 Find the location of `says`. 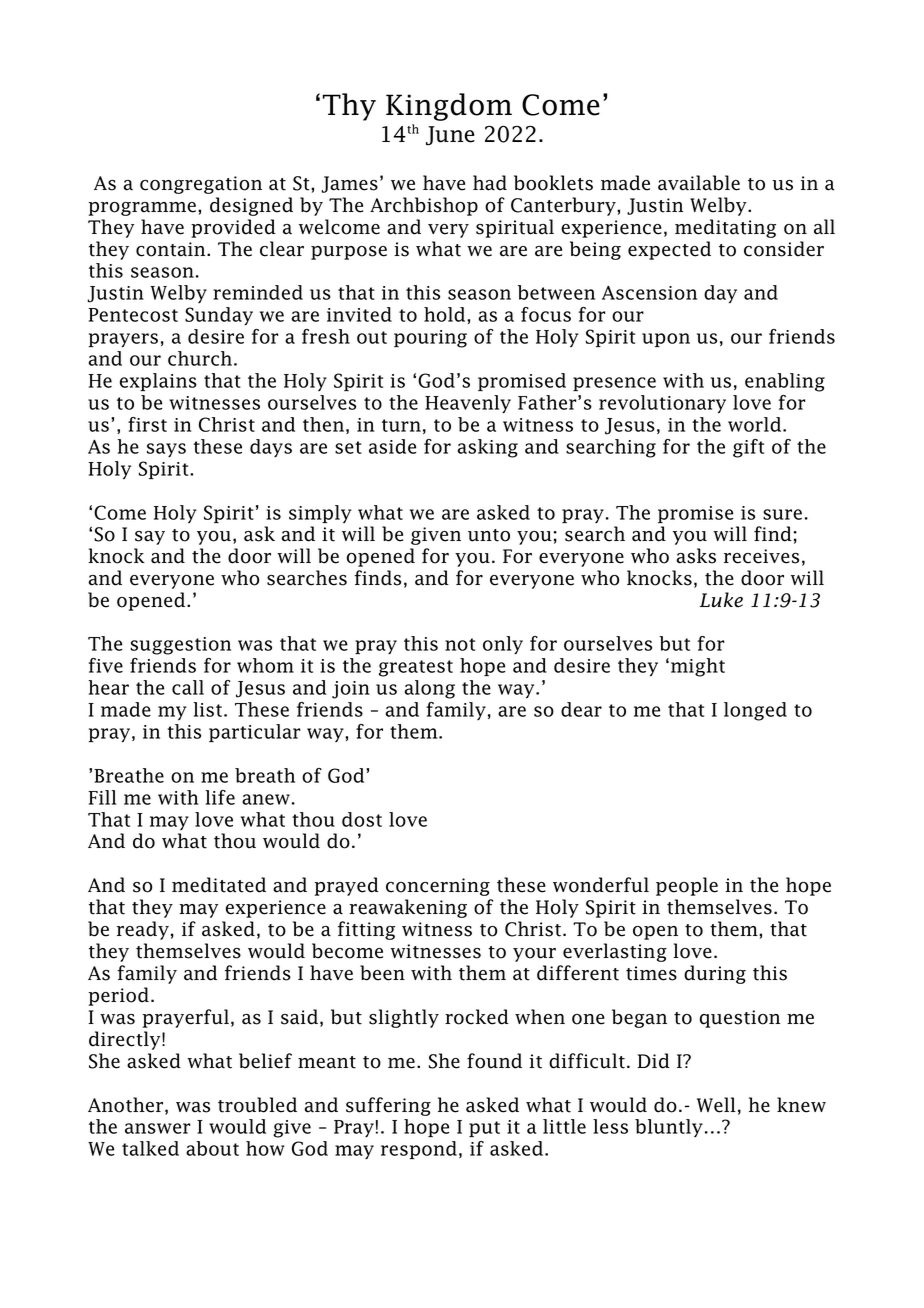

says is located at coordinates (166, 450).
